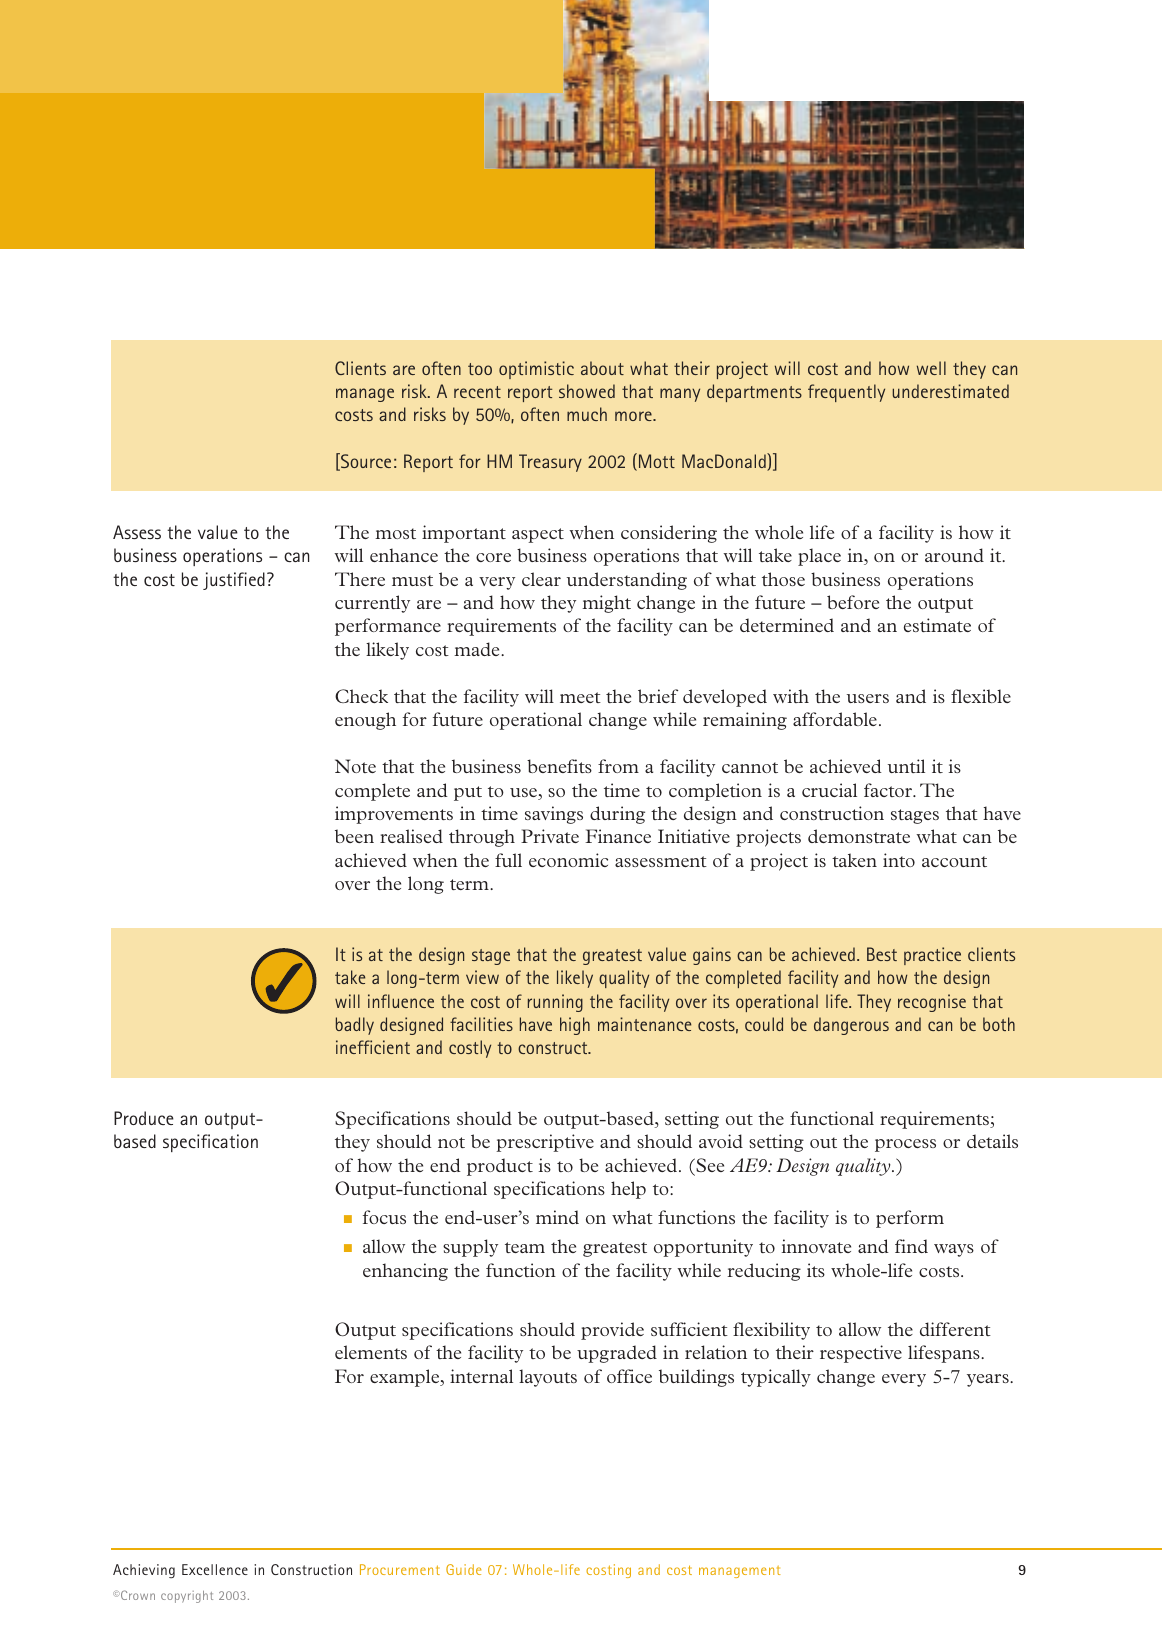  I want to click on economic, so click(568, 860).
